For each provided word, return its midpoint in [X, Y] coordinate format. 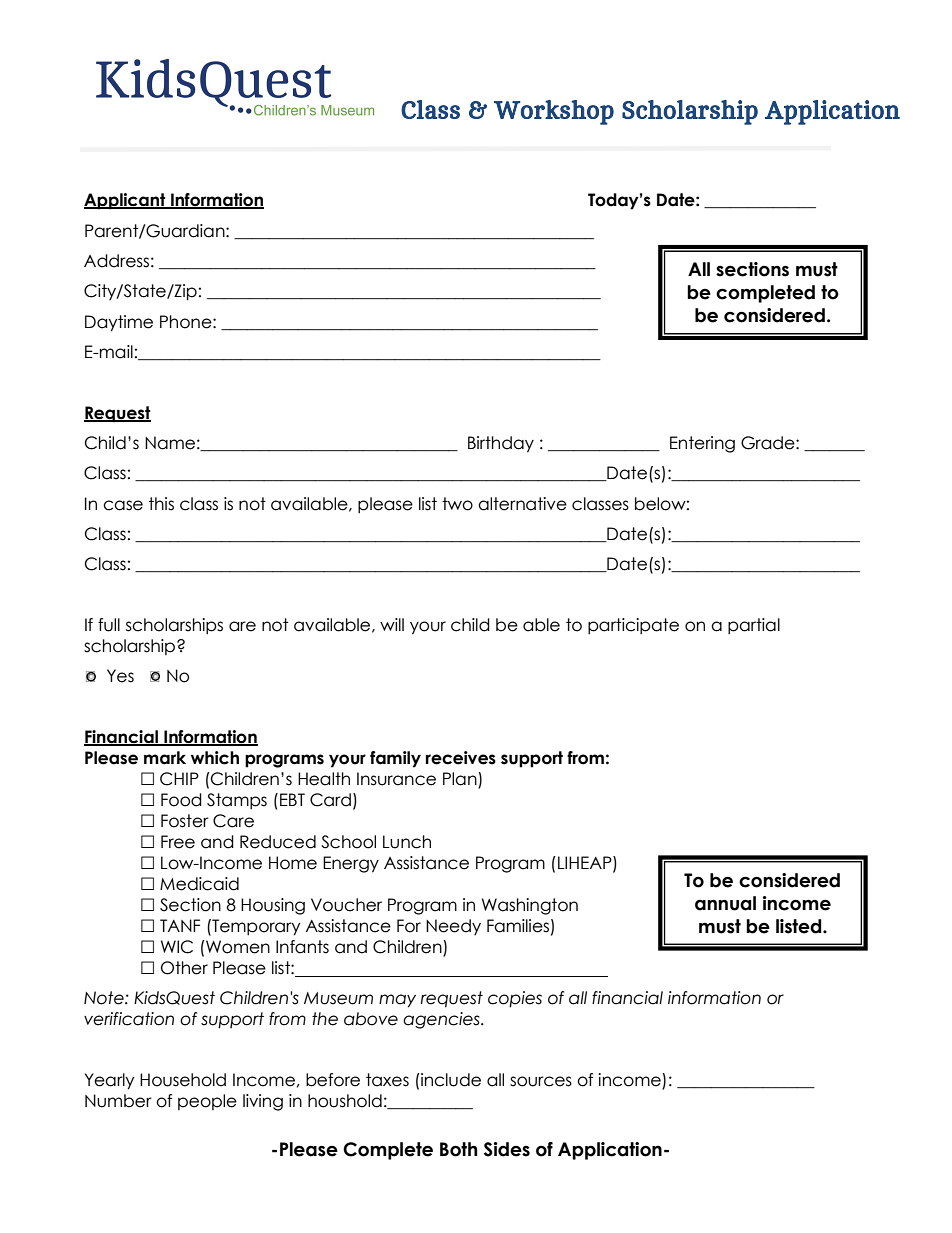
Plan [461, 780]
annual [725, 903]
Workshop [554, 112]
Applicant [126, 201]
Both [458, 1149]
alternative [522, 504]
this [161, 504]
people [207, 1102]
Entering [702, 444]
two [457, 504]
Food [181, 800]
